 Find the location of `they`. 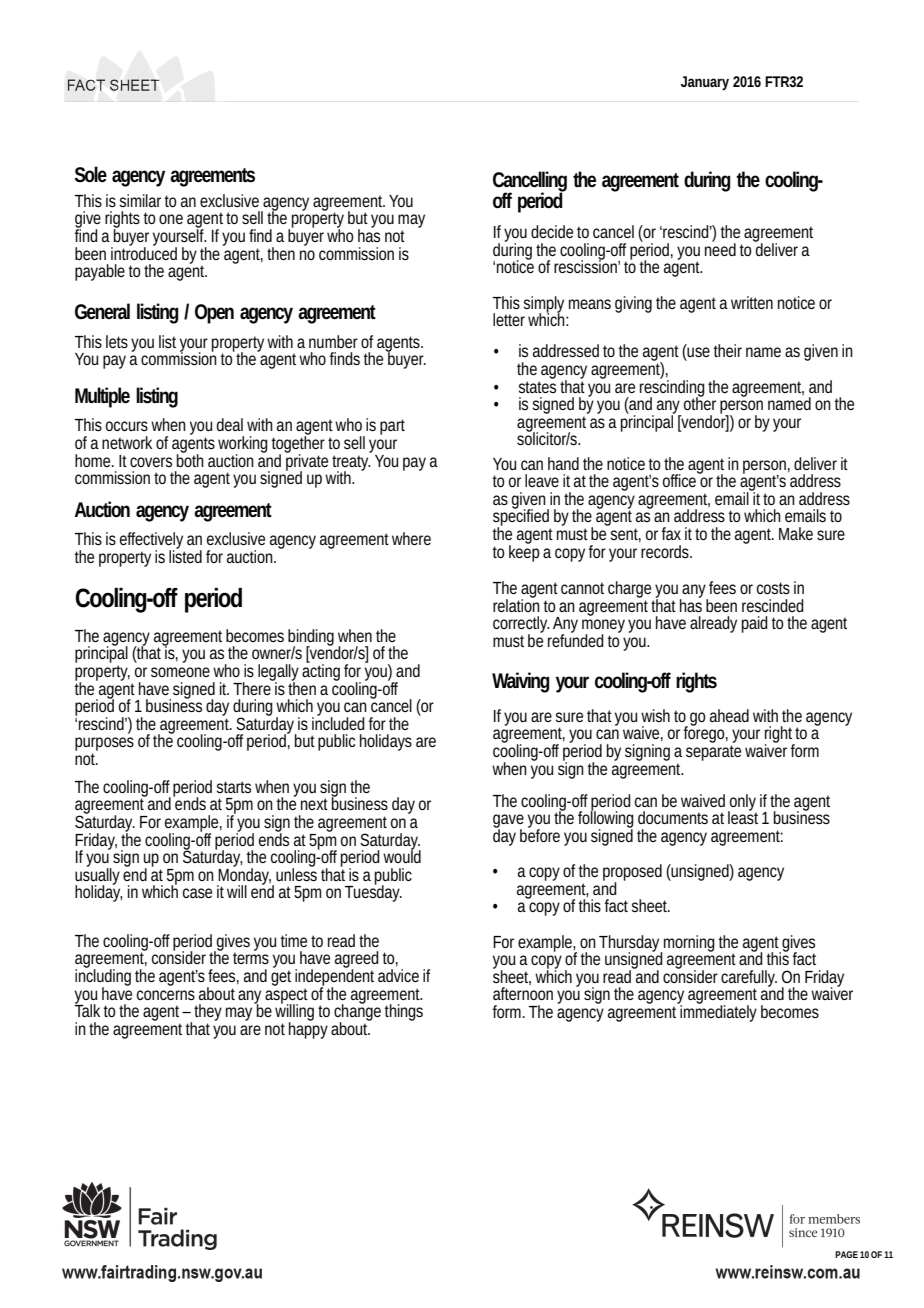

they is located at coordinates (208, 1012).
